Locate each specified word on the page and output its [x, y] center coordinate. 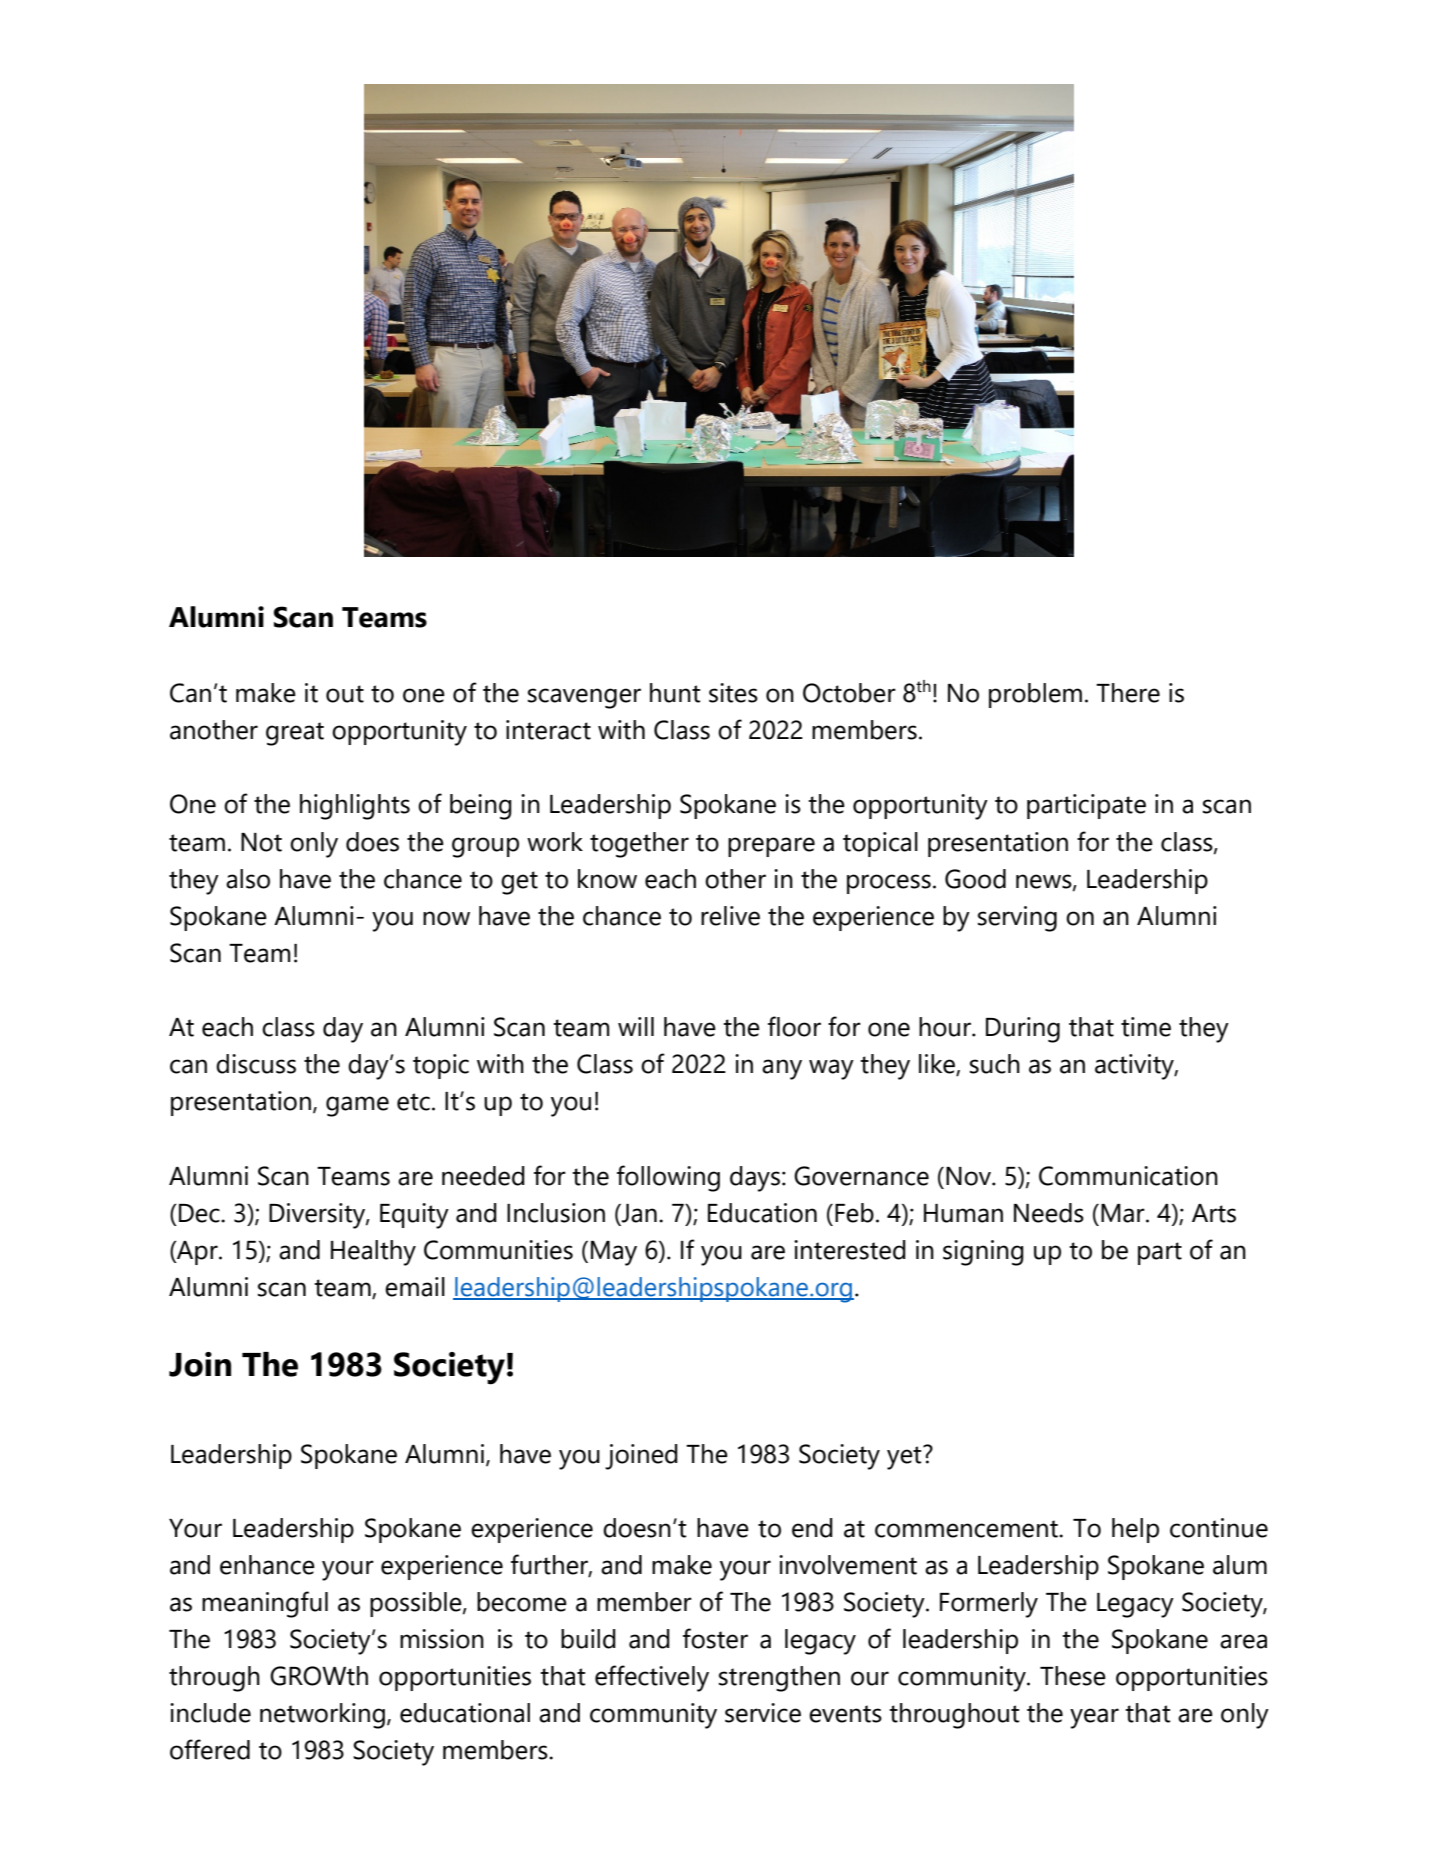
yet [905, 1457]
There [1128, 693]
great [295, 734]
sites [733, 693]
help [1135, 1530]
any [782, 1069]
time [1146, 1027]
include [210, 1713]
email [415, 1287]
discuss [256, 1064]
